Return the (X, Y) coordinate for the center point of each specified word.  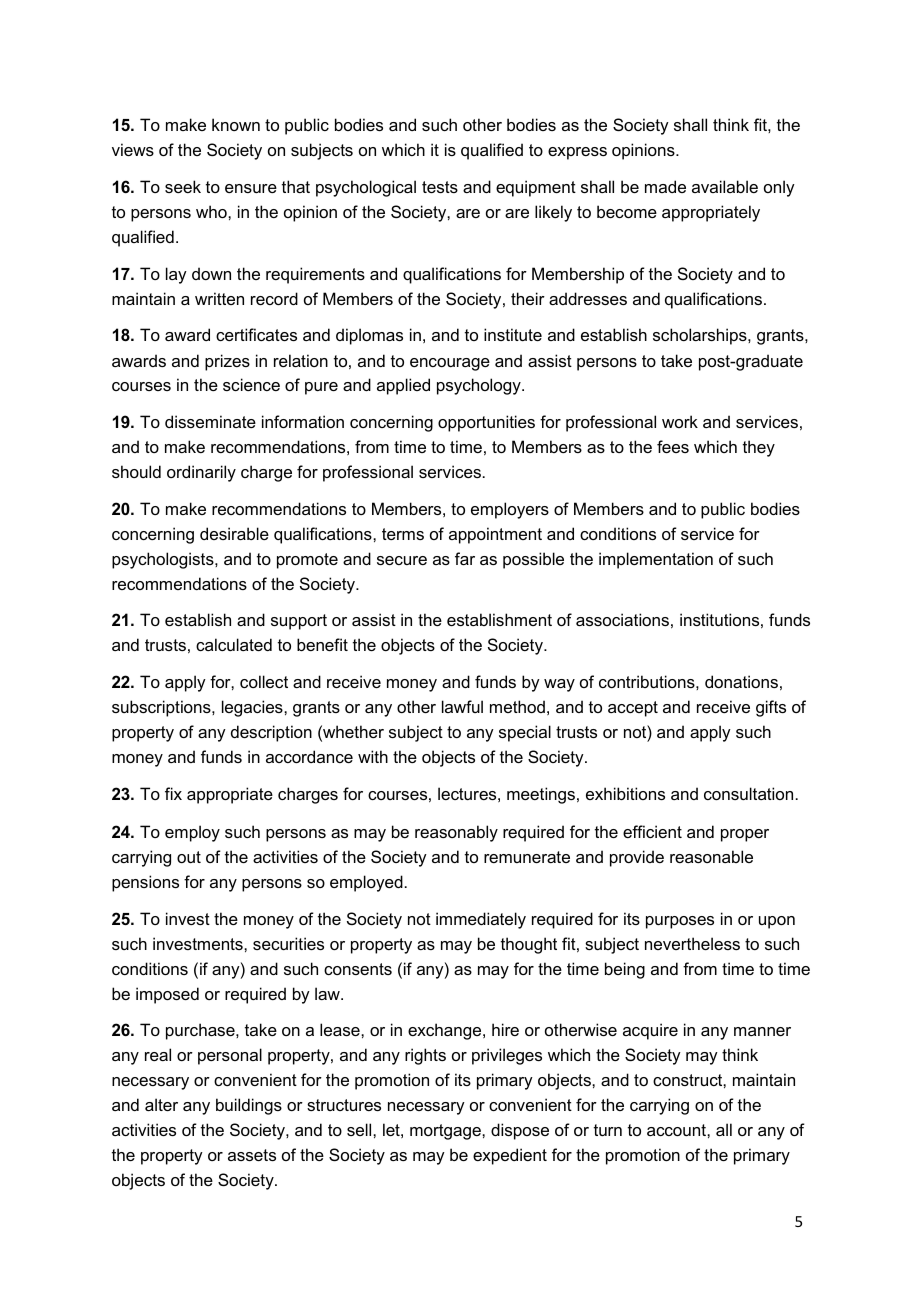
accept (633, 709)
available (725, 186)
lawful (462, 706)
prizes (227, 362)
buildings (249, 1106)
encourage (450, 364)
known (236, 124)
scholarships (701, 336)
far (465, 558)
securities (288, 943)
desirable (234, 533)
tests (440, 187)
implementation (656, 560)
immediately (481, 920)
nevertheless (692, 943)
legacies (253, 708)
